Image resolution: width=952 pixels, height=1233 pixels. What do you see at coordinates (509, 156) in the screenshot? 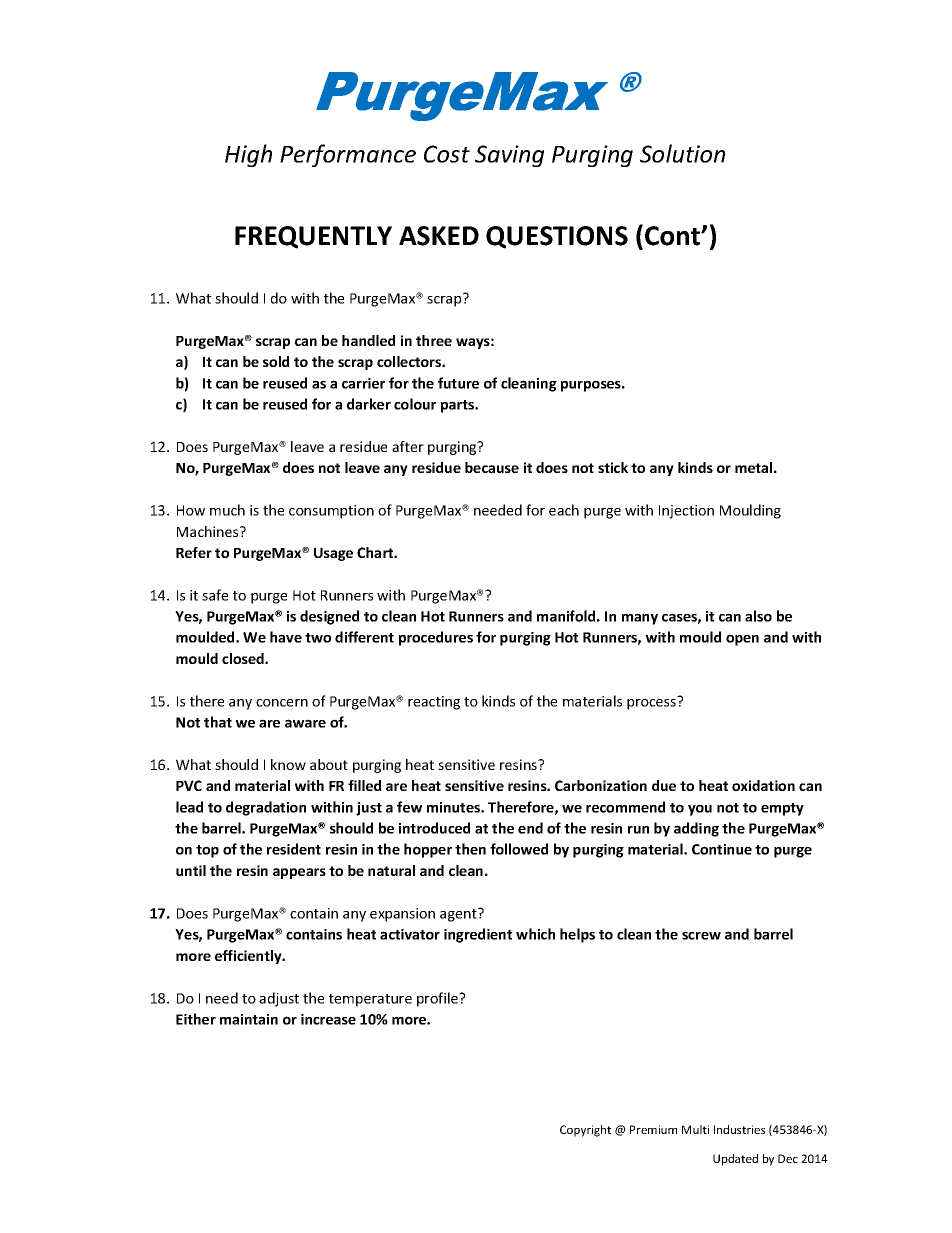
I see `Saving` at bounding box center [509, 156].
